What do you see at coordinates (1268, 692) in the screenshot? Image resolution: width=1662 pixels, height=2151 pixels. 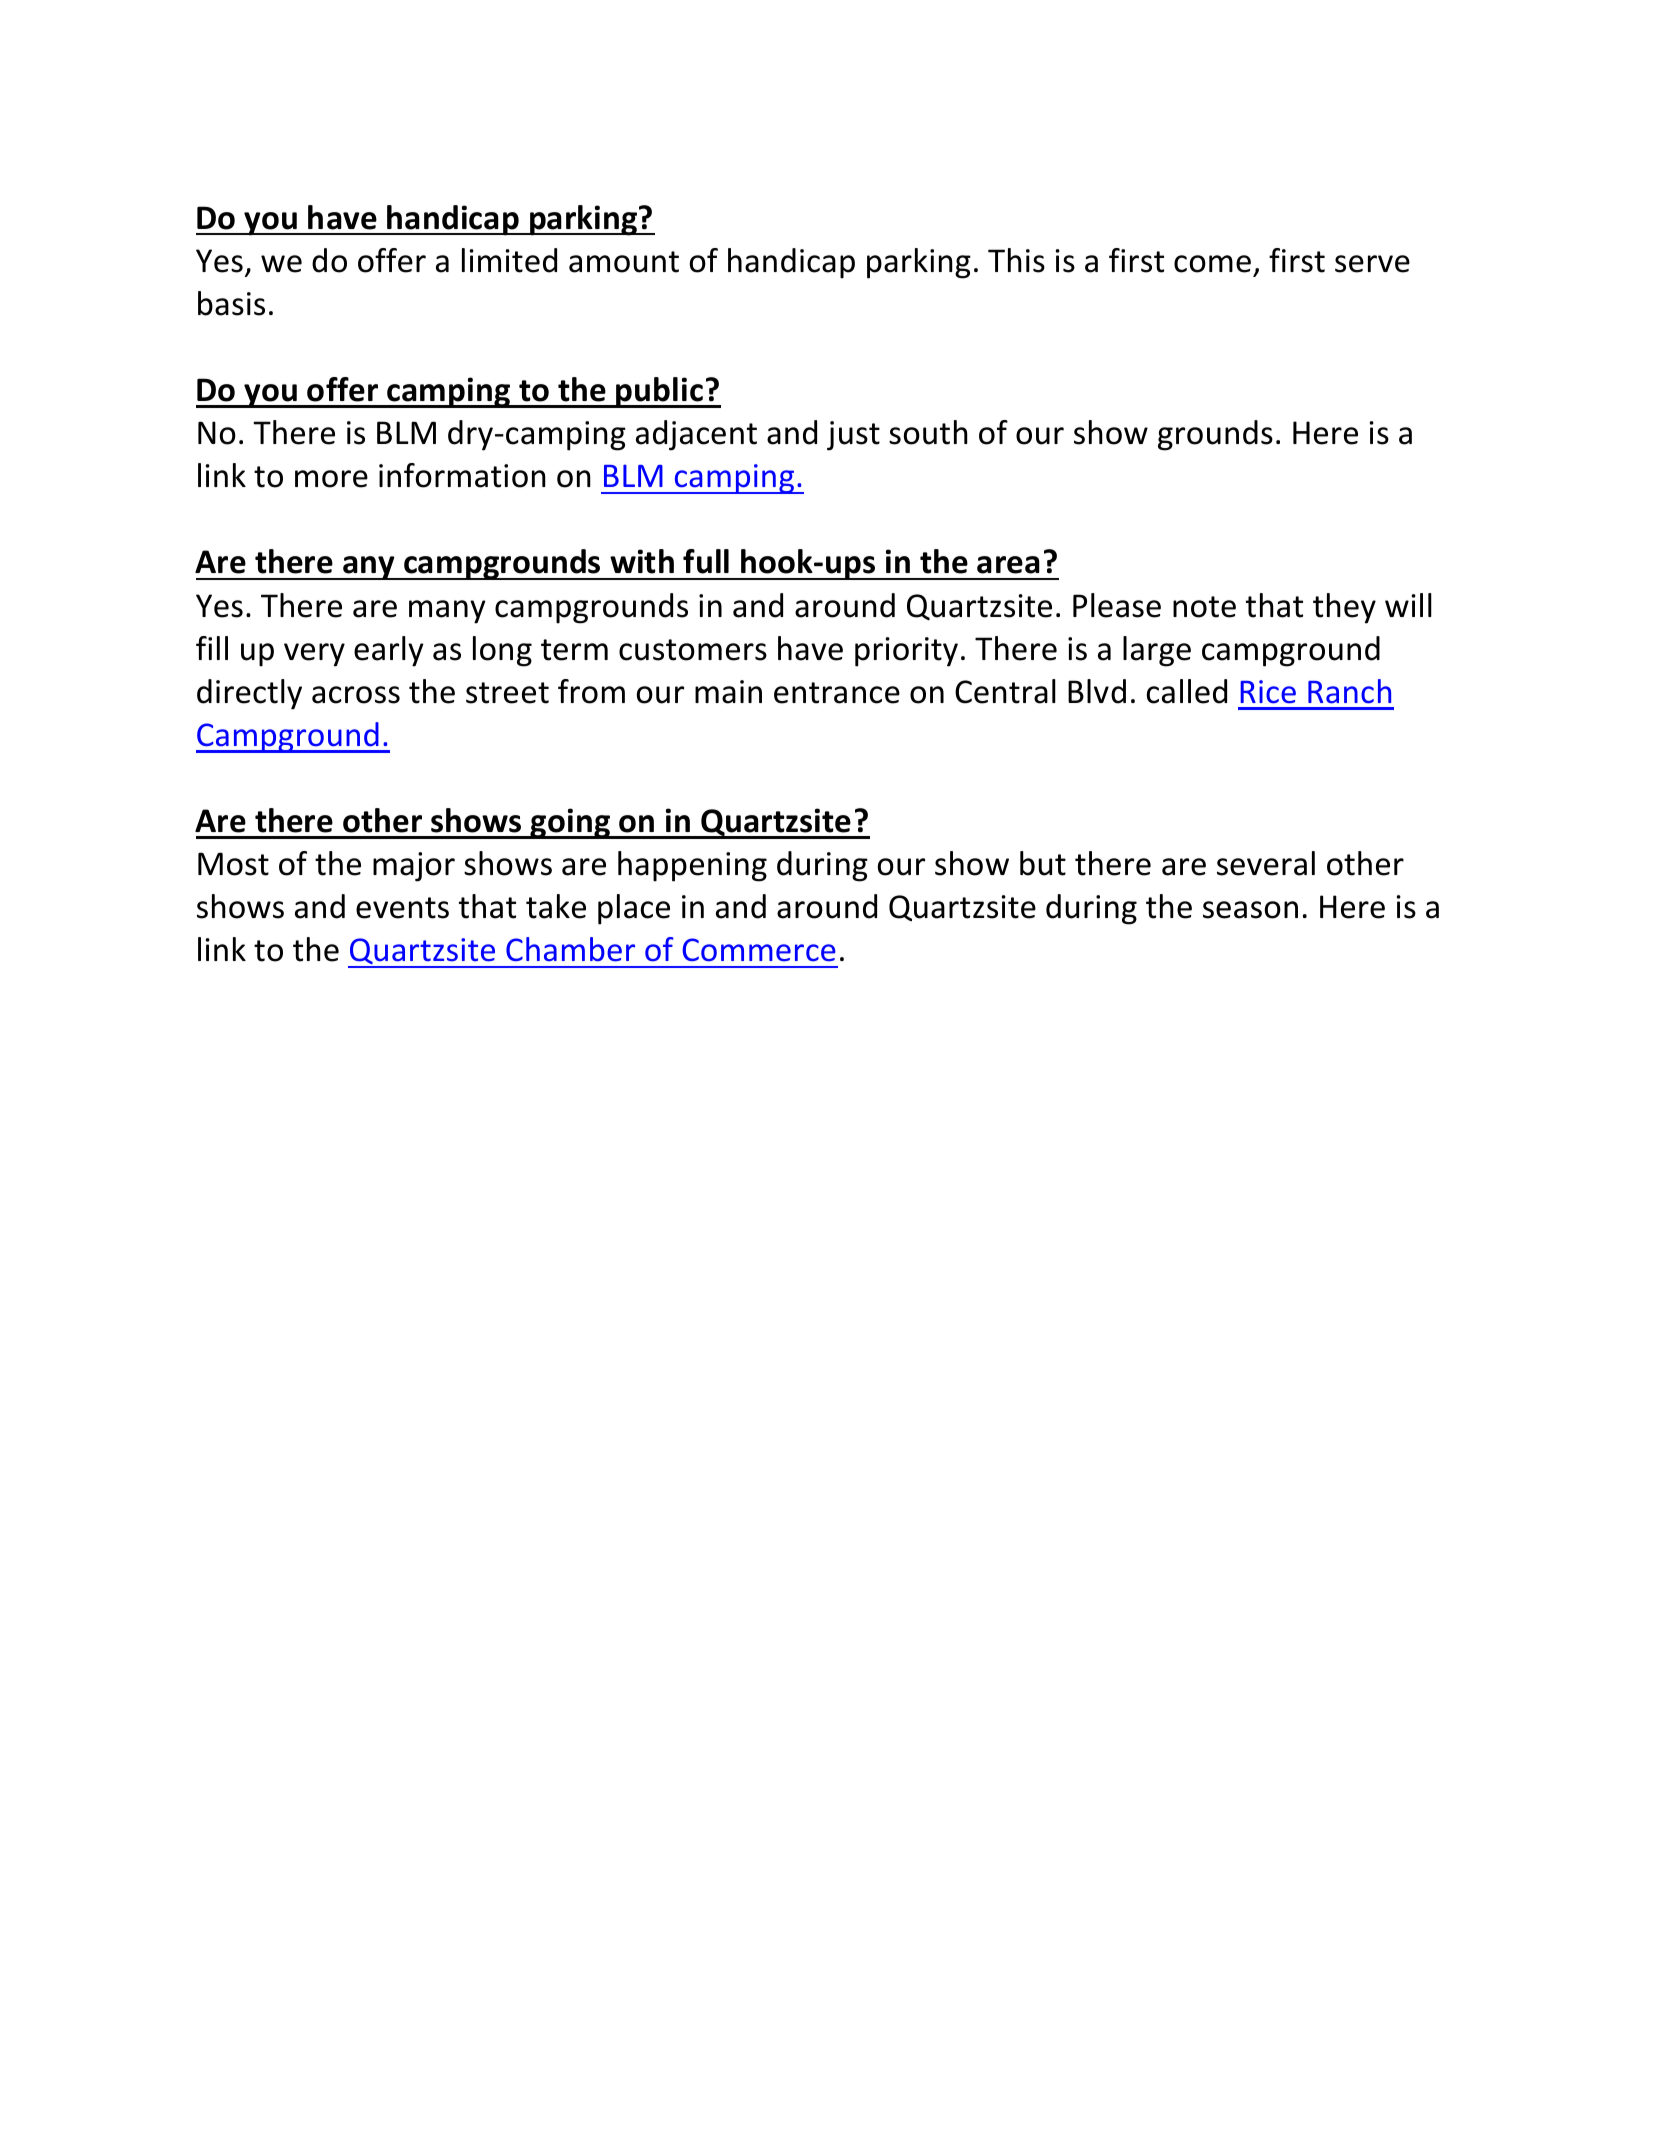 I see `Rice` at bounding box center [1268, 692].
